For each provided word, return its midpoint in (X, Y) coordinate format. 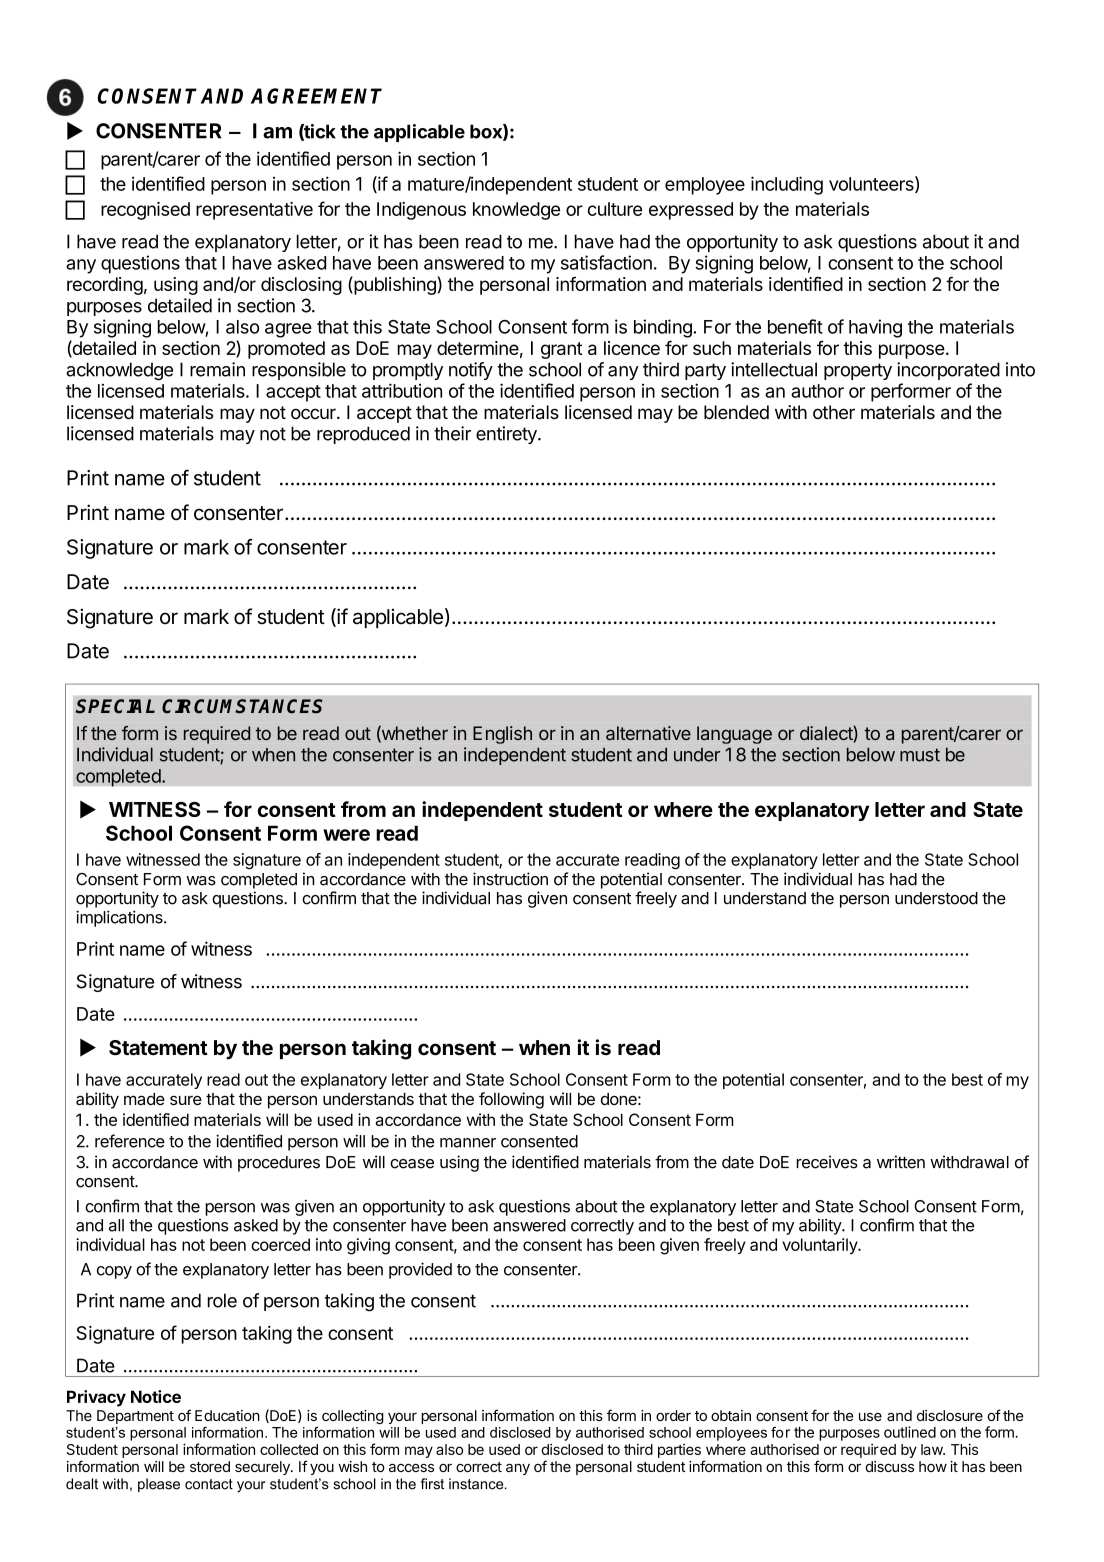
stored (210, 1466)
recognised (145, 211)
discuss (889, 1466)
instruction (510, 879)
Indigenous (421, 211)
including (787, 185)
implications (120, 918)
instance (477, 1484)
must (920, 755)
